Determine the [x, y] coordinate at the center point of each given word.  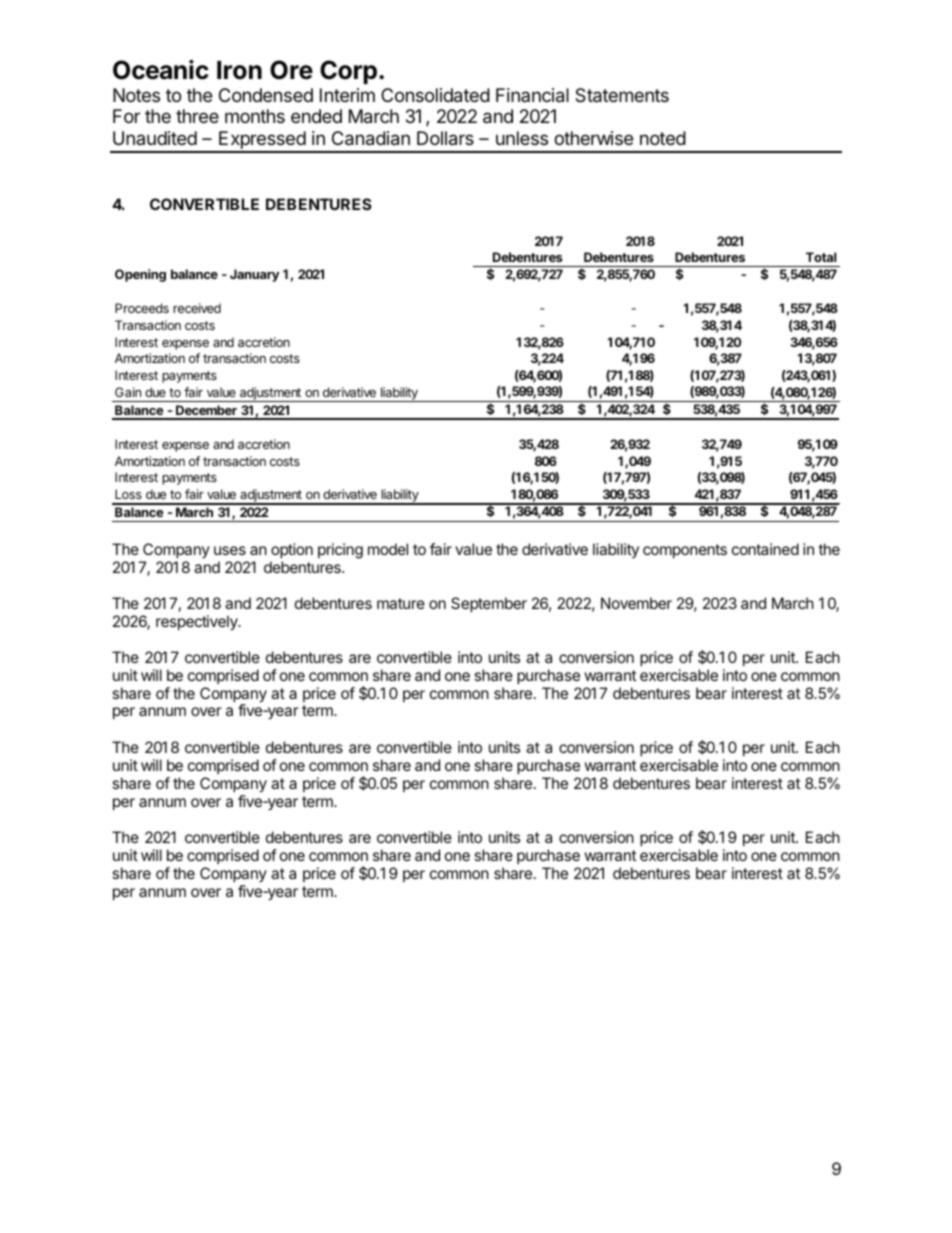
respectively [198, 623]
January [254, 275]
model [388, 549]
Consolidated [435, 95]
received [197, 308]
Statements [622, 95]
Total [821, 257]
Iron [239, 70]
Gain [128, 392]
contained [765, 549]
